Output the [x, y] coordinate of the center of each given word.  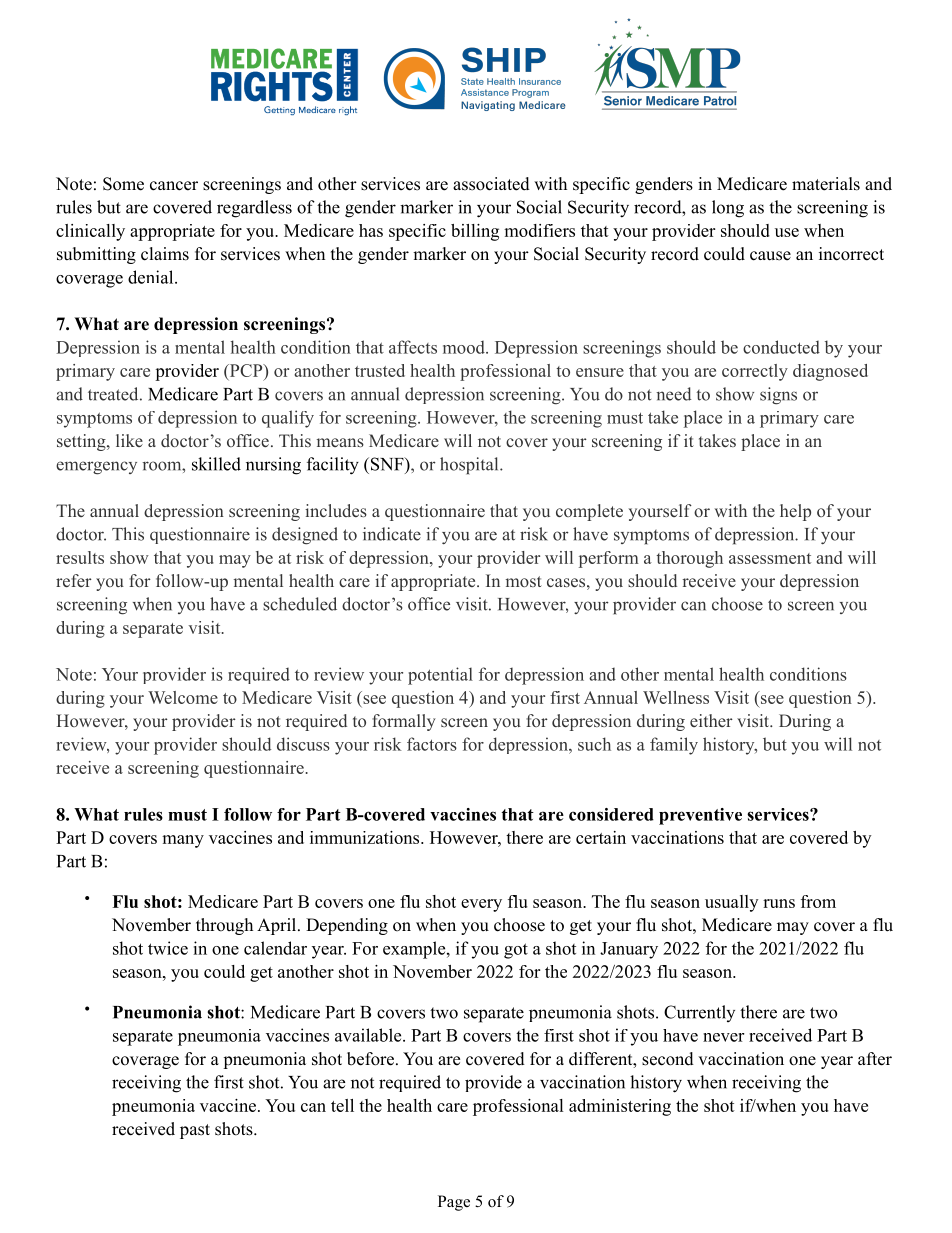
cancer [174, 186]
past [195, 1131]
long [728, 209]
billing [475, 232]
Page [454, 1203]
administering [620, 1107]
